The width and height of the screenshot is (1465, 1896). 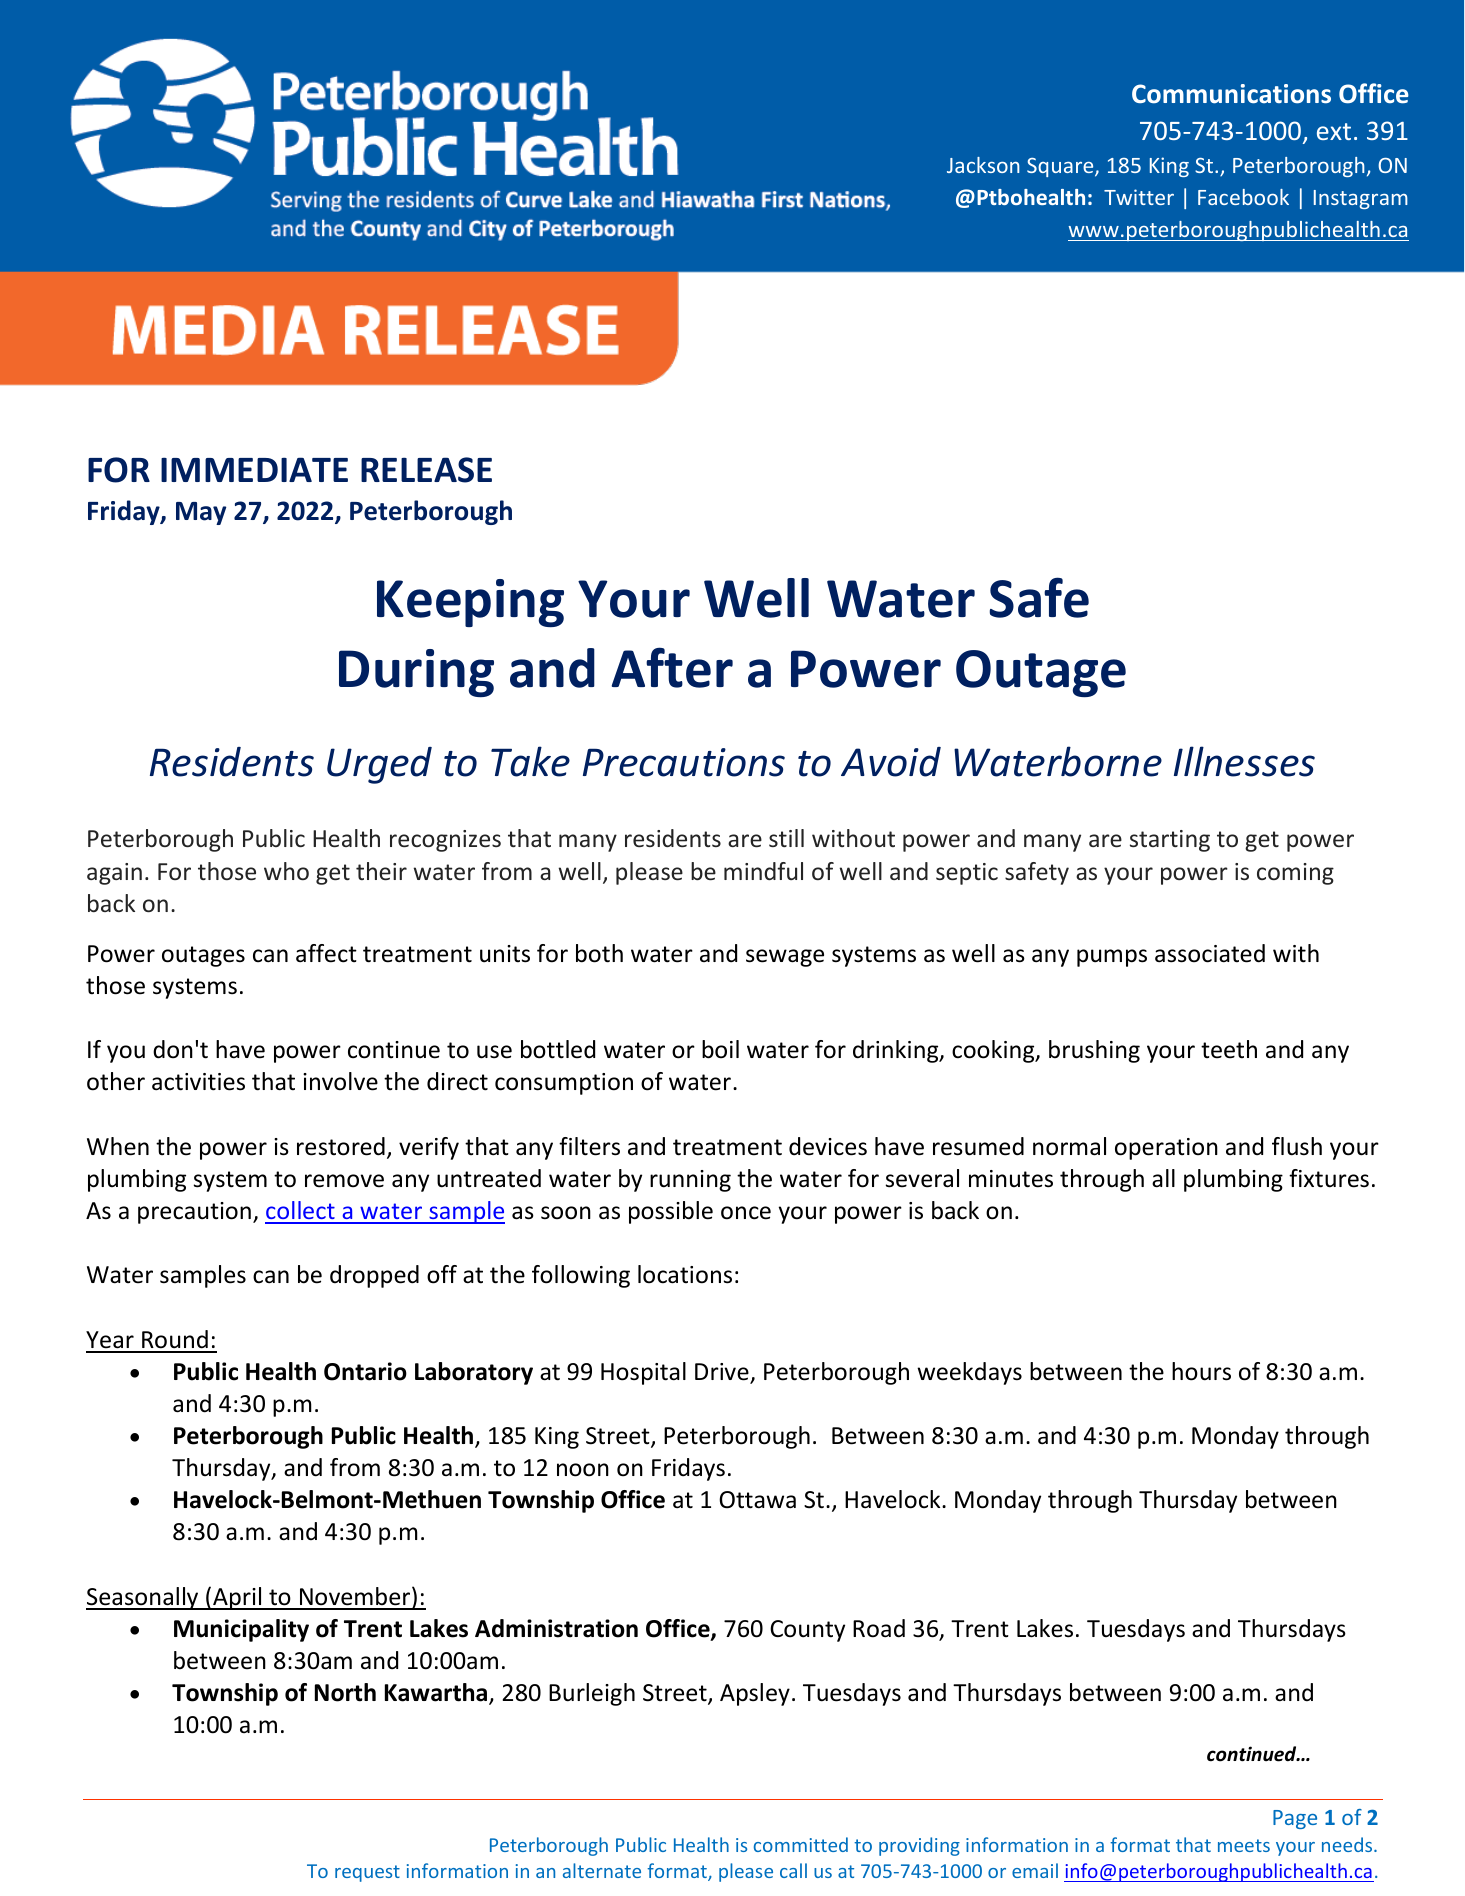 I want to click on meets, so click(x=1244, y=1845).
